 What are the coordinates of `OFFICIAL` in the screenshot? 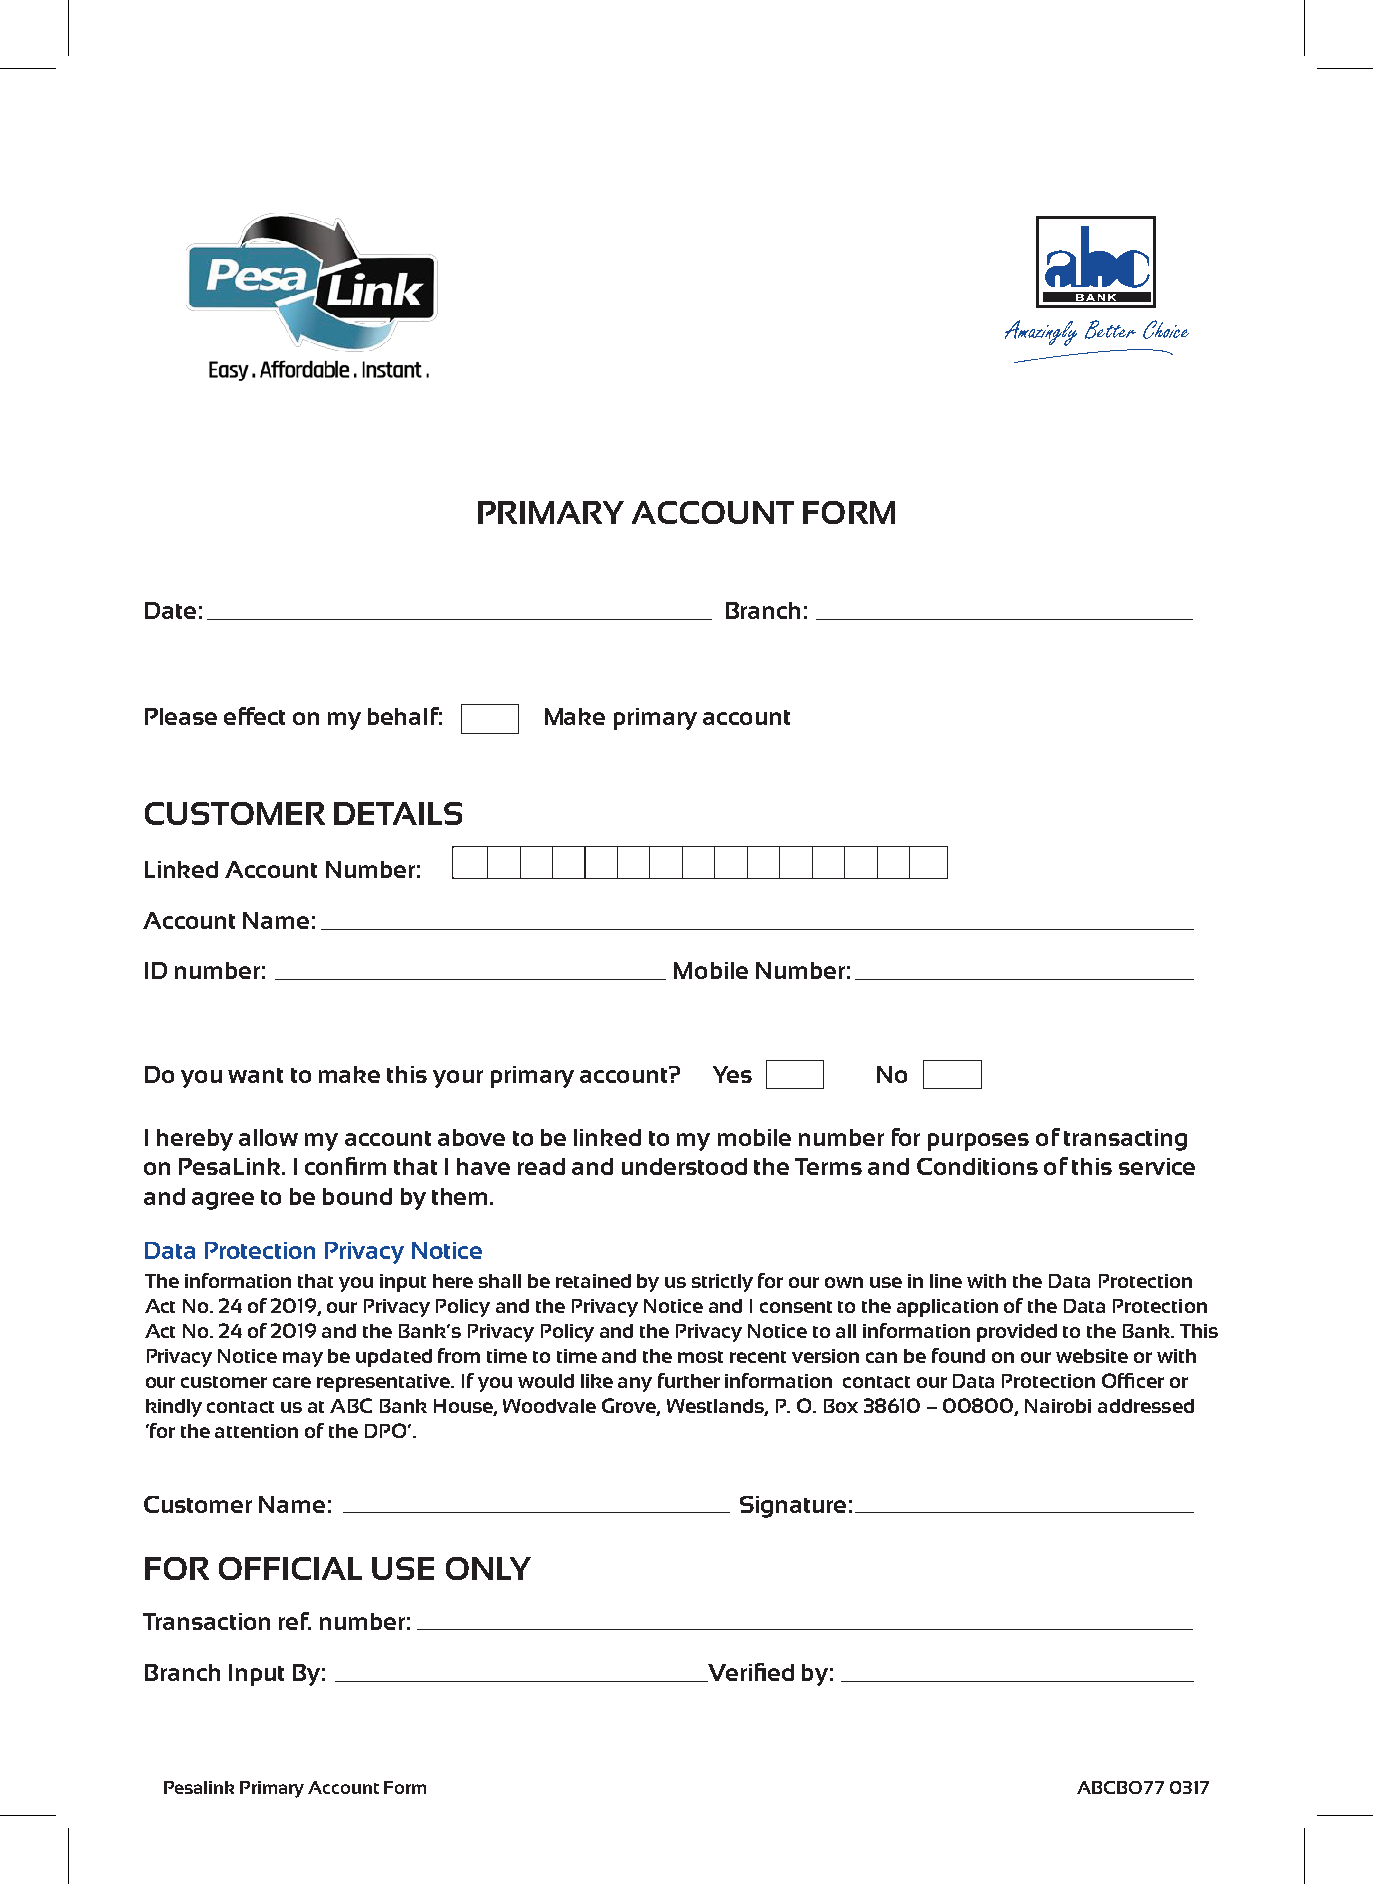 It's located at (290, 1568).
